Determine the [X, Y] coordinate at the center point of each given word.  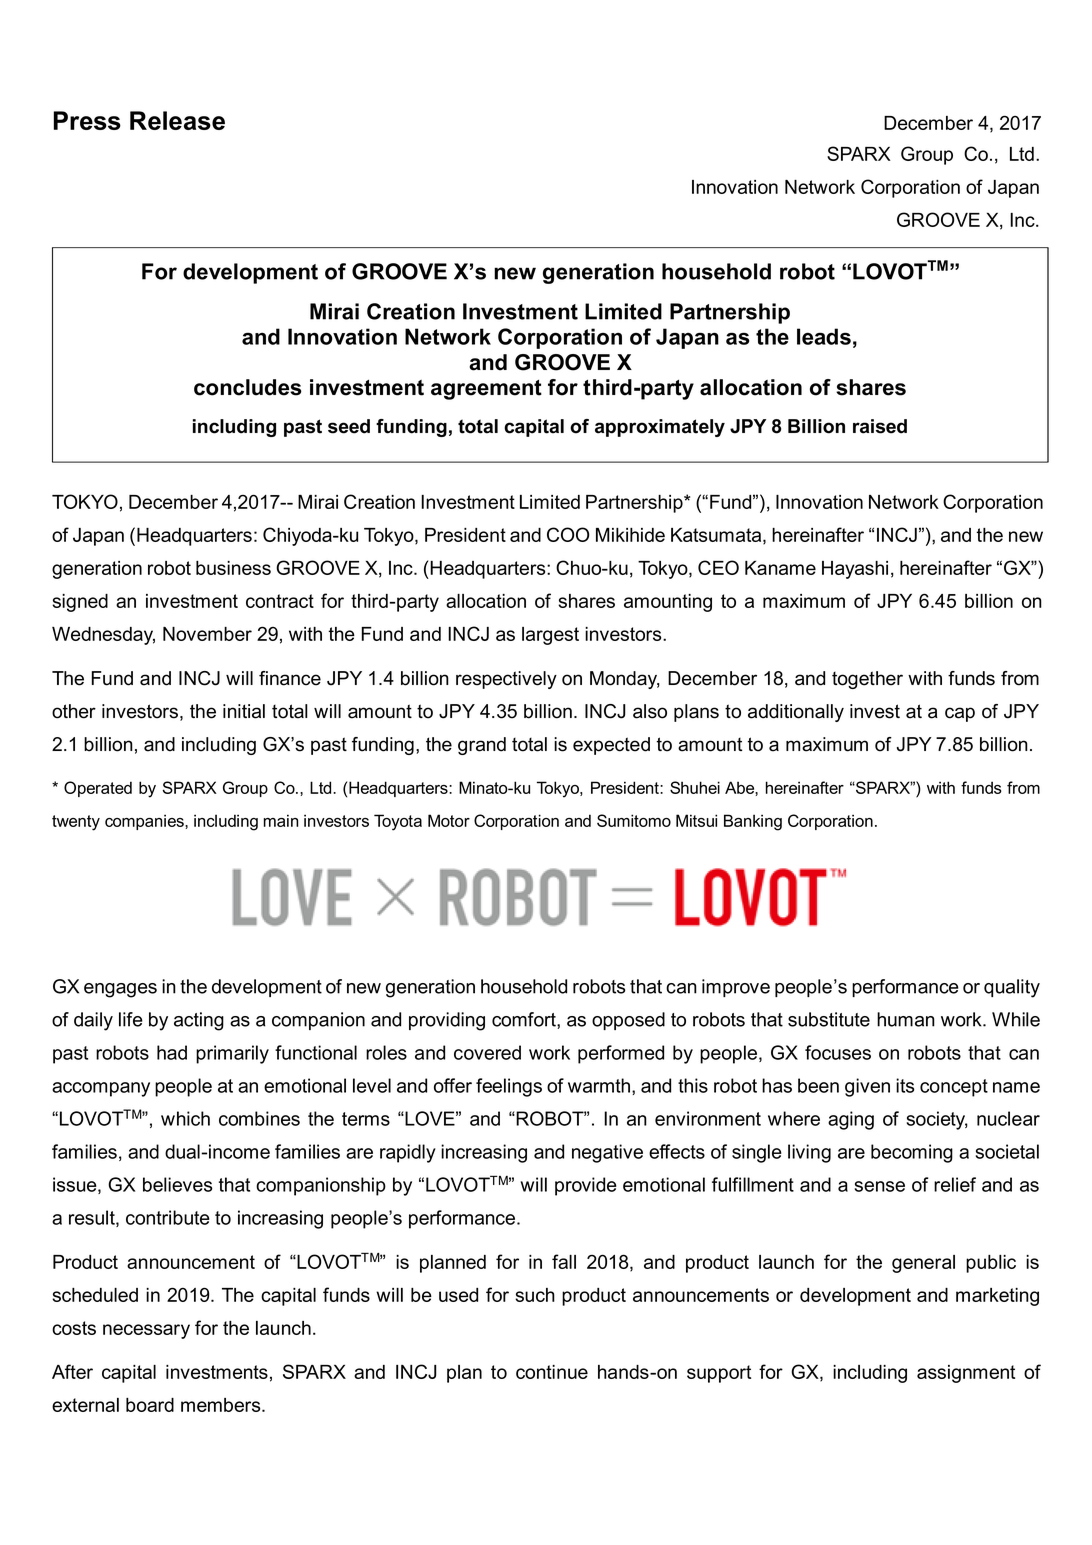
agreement [486, 390]
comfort [525, 1020]
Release [177, 120]
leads [824, 336]
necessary [146, 1331]
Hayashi [855, 570]
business [233, 568]
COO [568, 534]
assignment [966, 1374]
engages [120, 990]
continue [552, 1372]
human [906, 1019]
